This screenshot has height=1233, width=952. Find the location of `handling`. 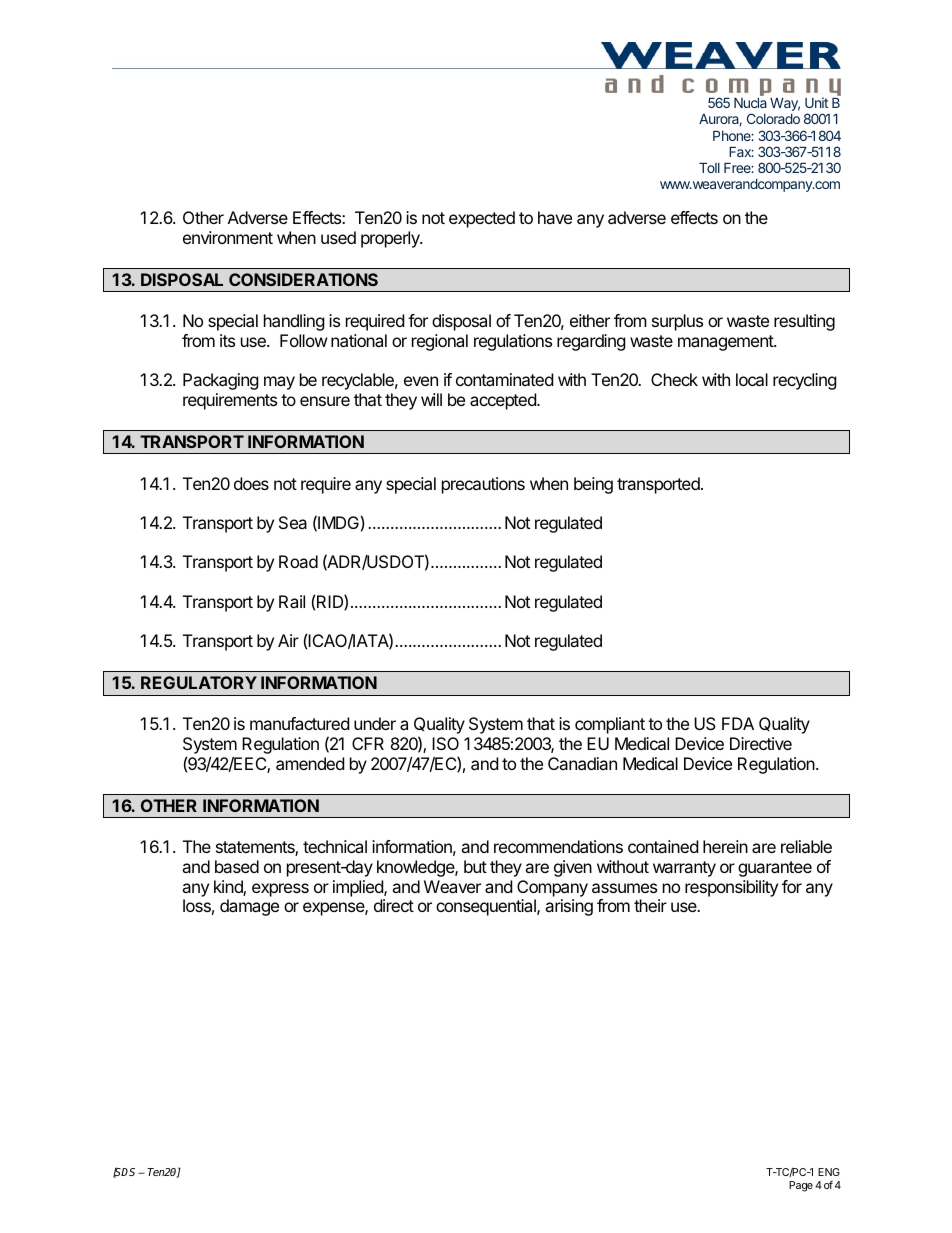

handling is located at coordinates (294, 322).
